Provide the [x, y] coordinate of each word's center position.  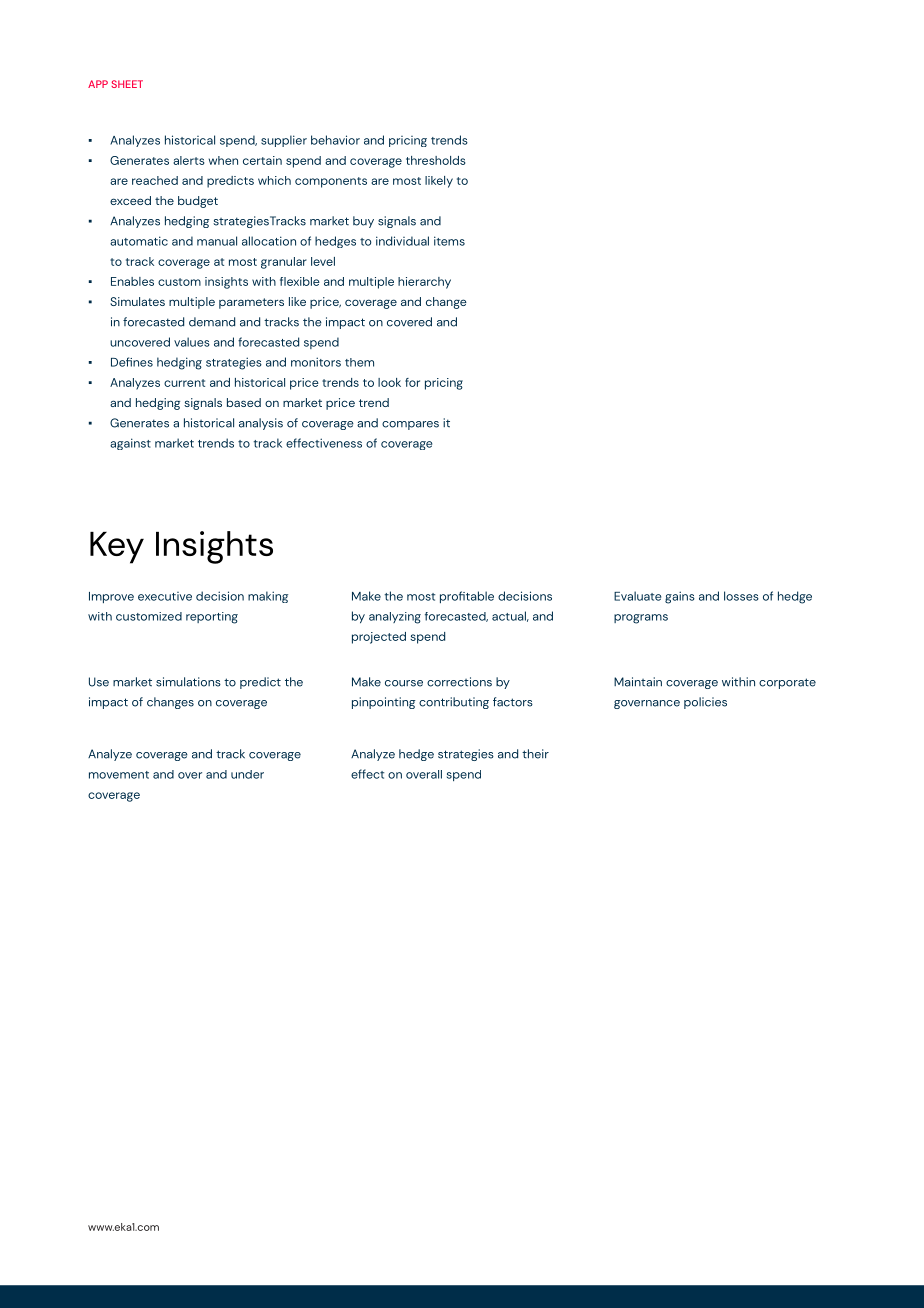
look [389, 382]
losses [741, 596]
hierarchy [424, 283]
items [449, 241]
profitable [467, 597]
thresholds [436, 160]
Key [117, 548]
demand [212, 322]
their [535, 754]
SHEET [127, 84]
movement [119, 775]
